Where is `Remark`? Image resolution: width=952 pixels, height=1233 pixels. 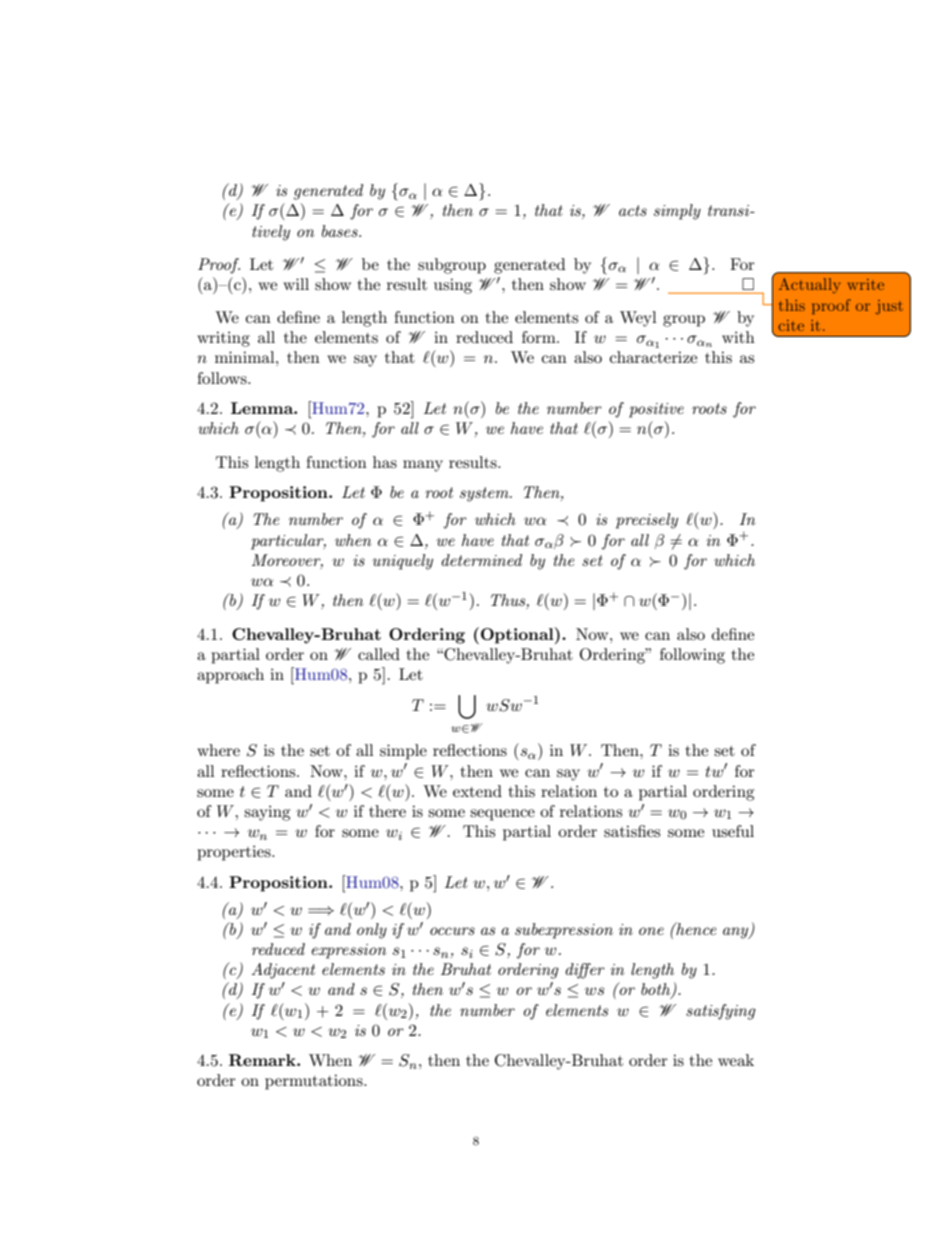 Remark is located at coordinates (263, 1060).
